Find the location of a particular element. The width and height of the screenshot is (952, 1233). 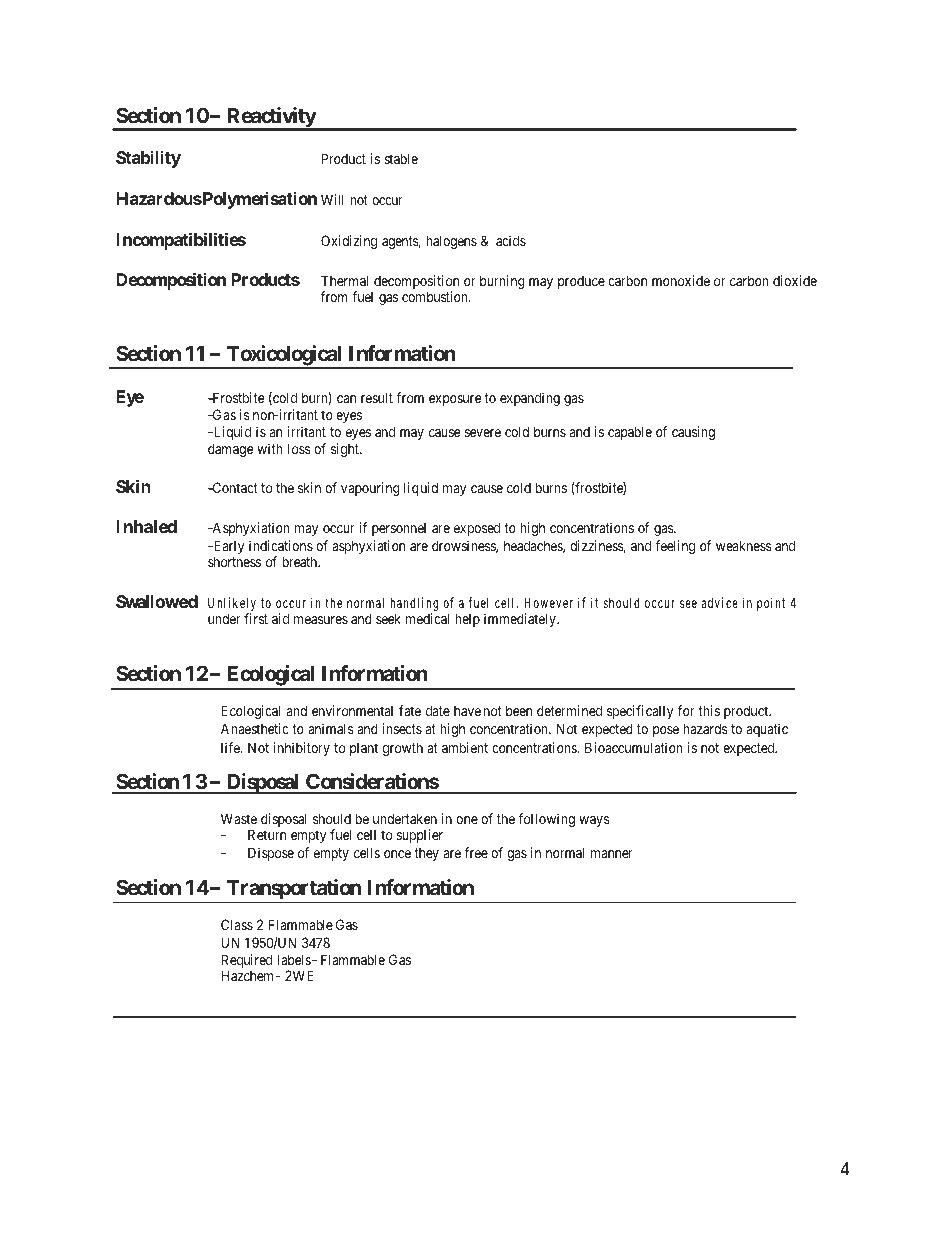

hazards is located at coordinates (705, 728).
